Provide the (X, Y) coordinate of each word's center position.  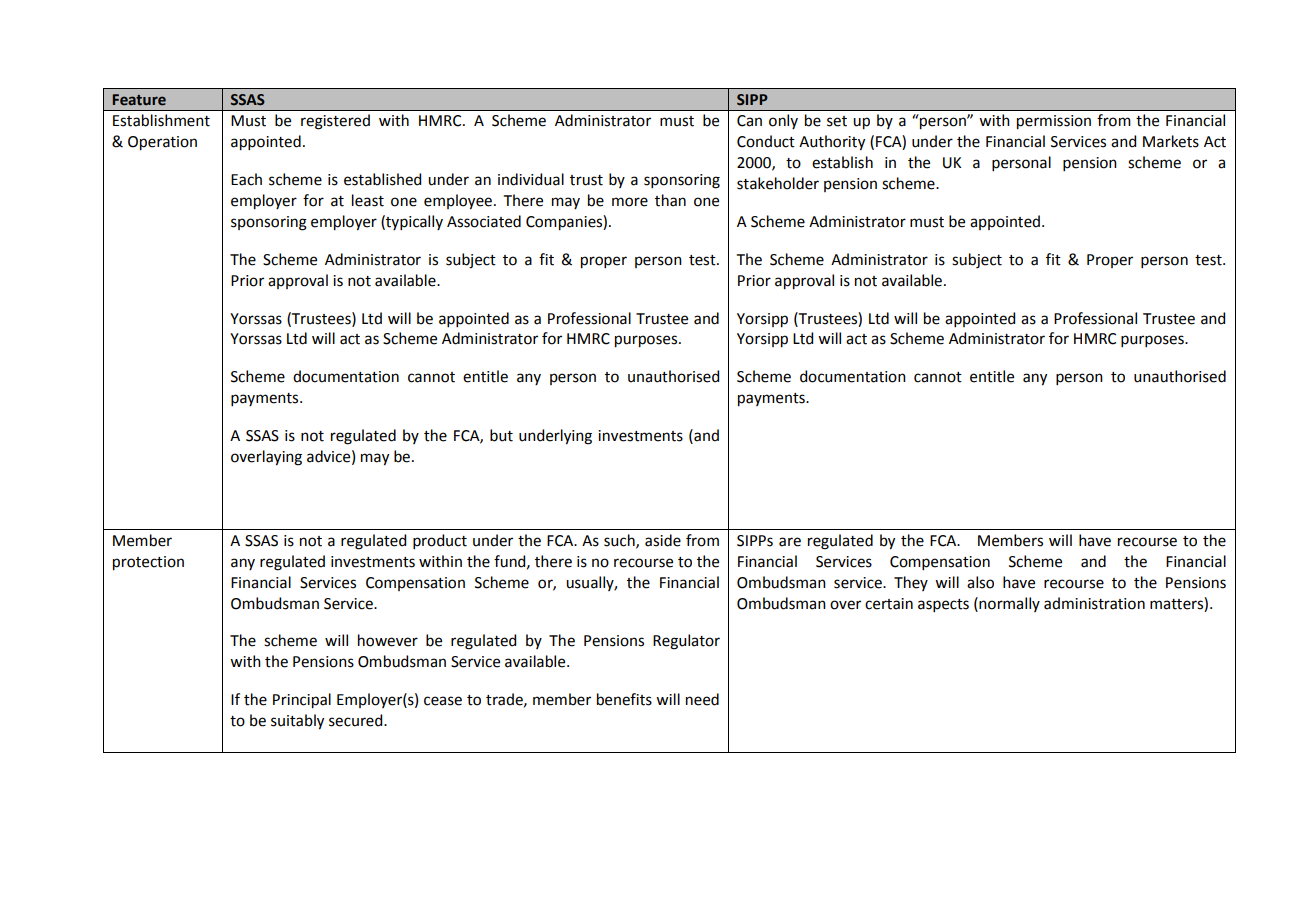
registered (335, 122)
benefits (624, 699)
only (783, 121)
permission (1054, 122)
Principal (302, 701)
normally (1008, 604)
